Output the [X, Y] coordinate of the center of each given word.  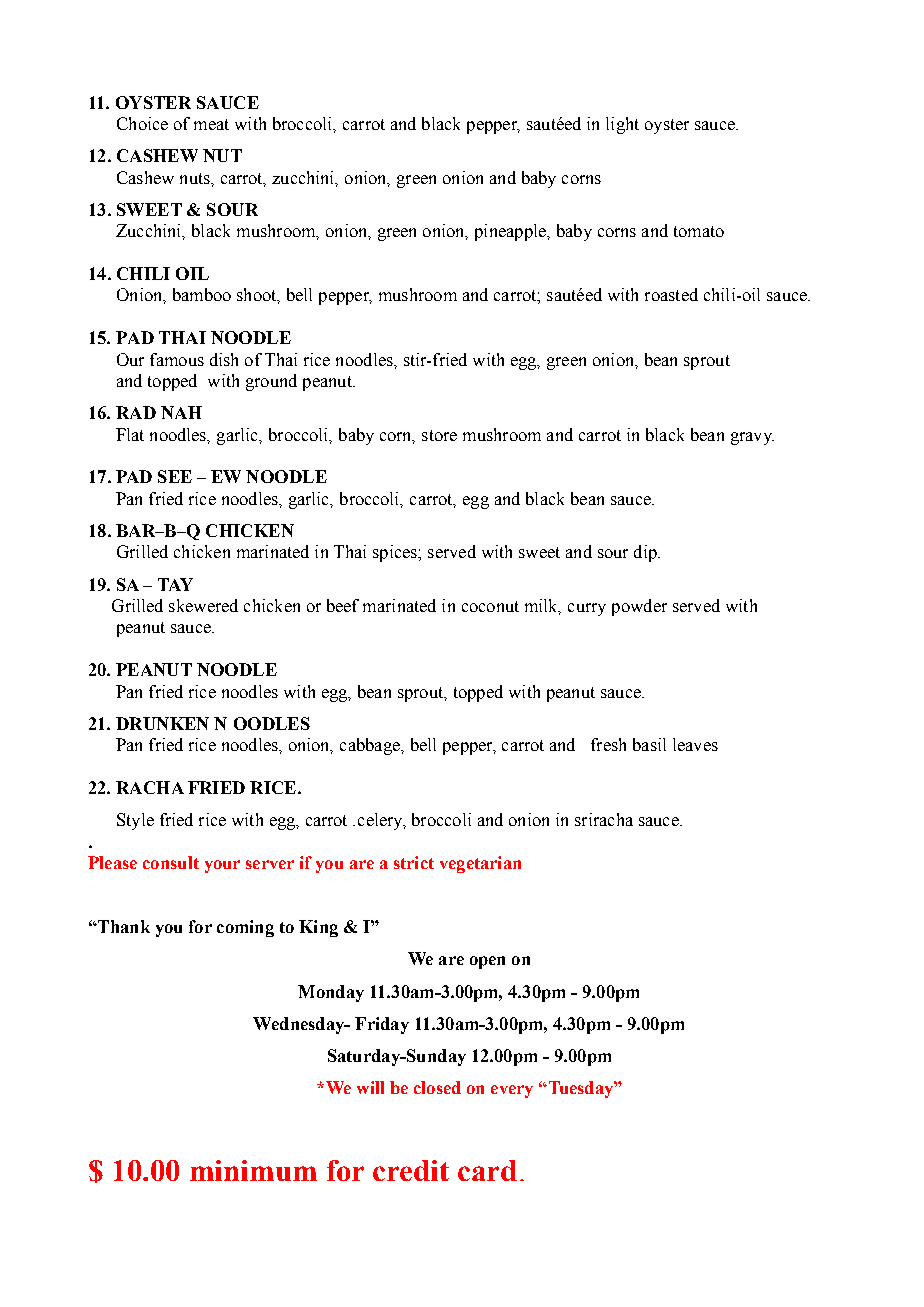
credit [411, 1170]
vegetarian [480, 864]
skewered [203, 605]
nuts [196, 178]
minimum [253, 1170]
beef [343, 605]
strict [414, 862]
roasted [671, 294]
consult [171, 862]
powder [639, 607]
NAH [181, 412]
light [622, 125]
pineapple [511, 232]
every [512, 1091]
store [439, 435]
